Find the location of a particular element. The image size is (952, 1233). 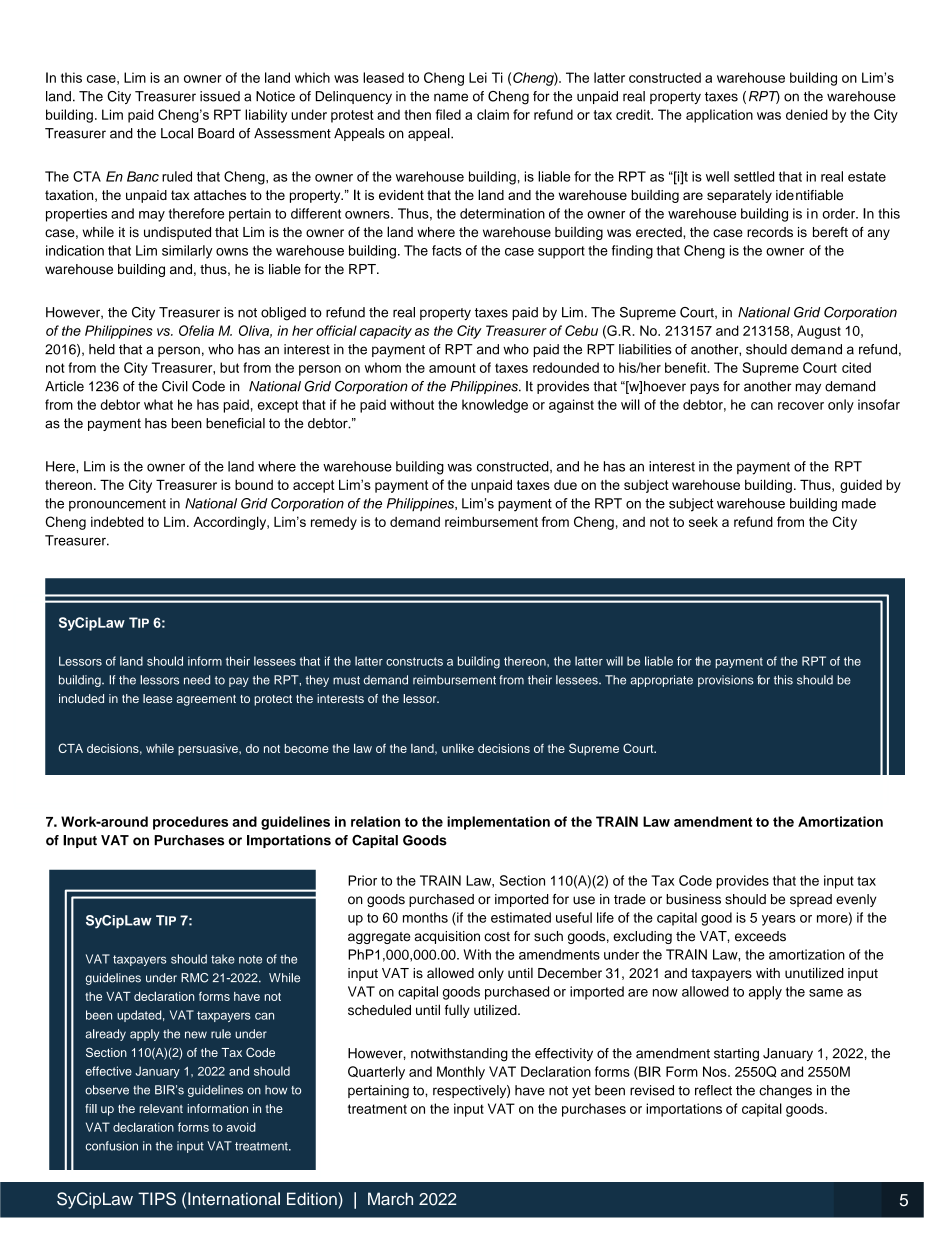

months is located at coordinates (425, 917).
